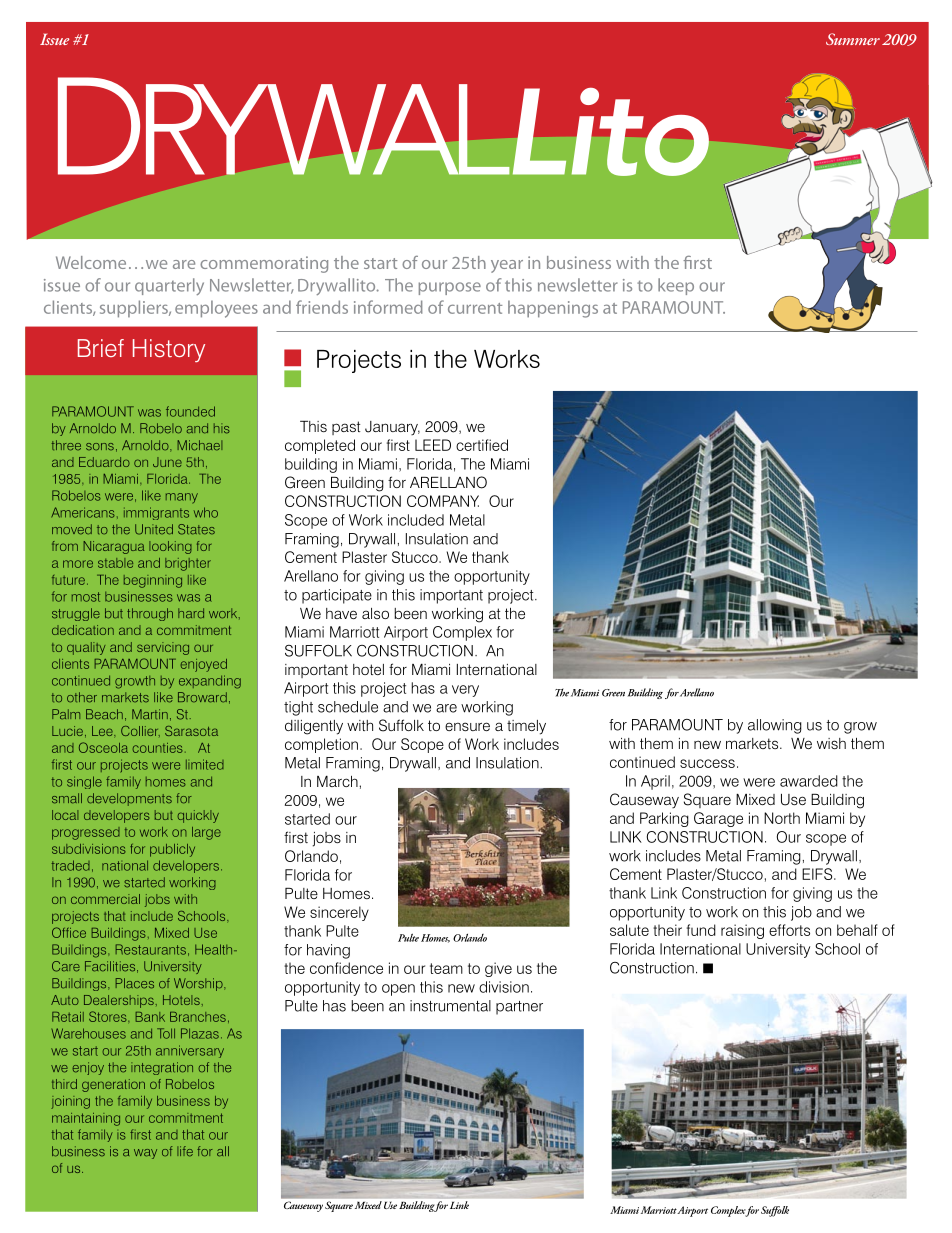 The image size is (952, 1233). I want to click on allowing, so click(775, 726).
